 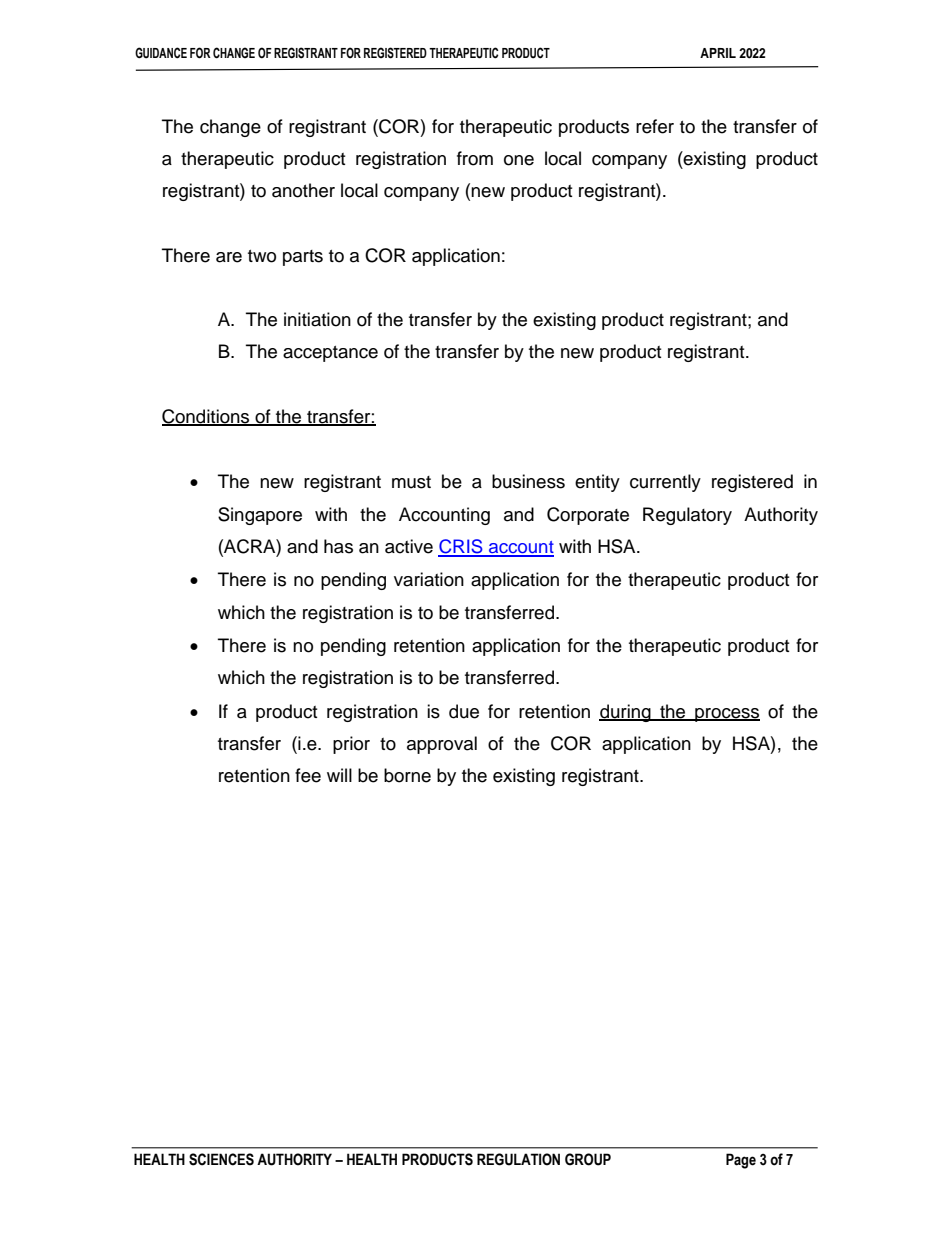 What do you see at coordinates (626, 713) in the page?
I see `during` at bounding box center [626, 713].
